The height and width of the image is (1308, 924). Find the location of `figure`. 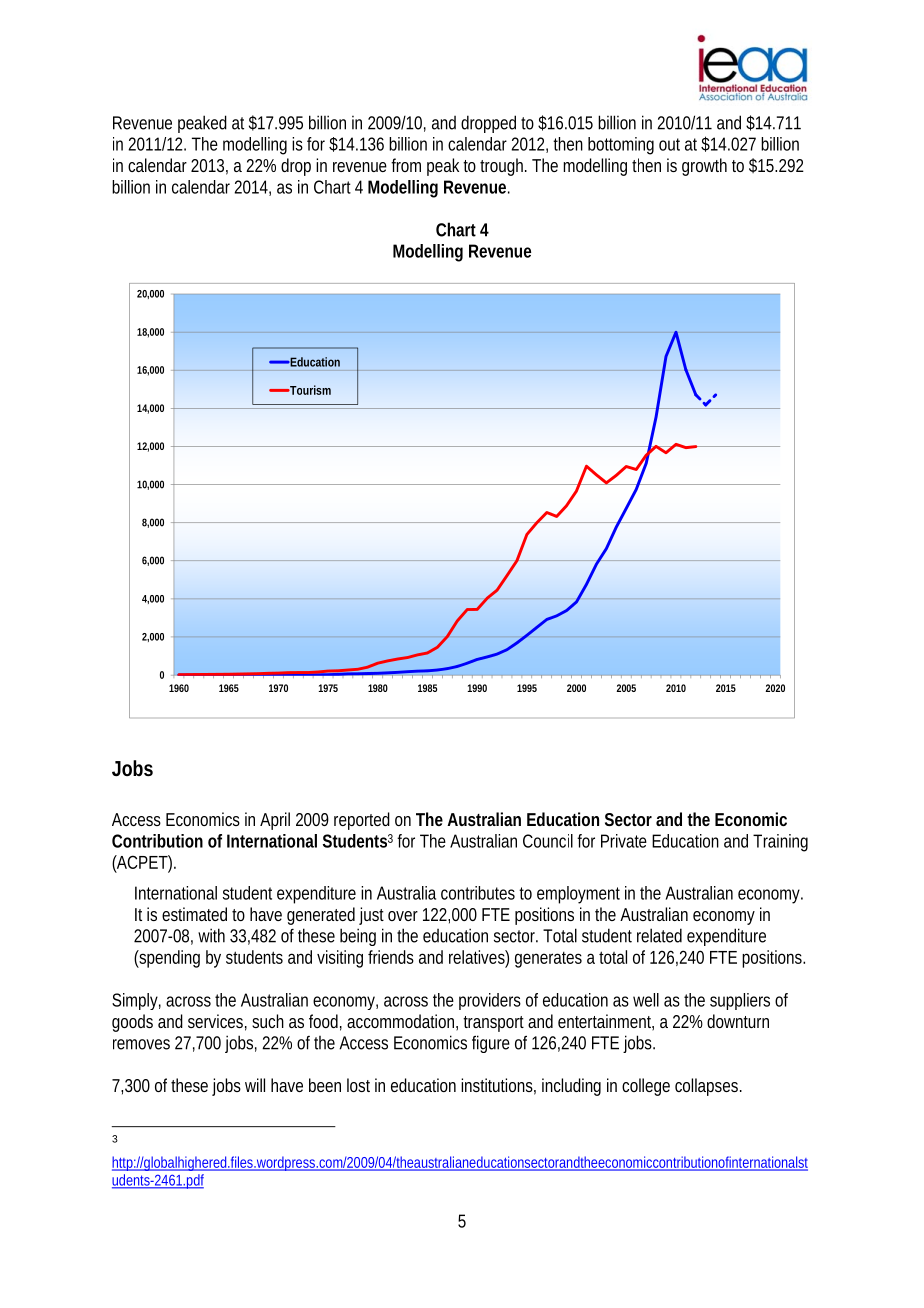

figure is located at coordinates (491, 1044).
